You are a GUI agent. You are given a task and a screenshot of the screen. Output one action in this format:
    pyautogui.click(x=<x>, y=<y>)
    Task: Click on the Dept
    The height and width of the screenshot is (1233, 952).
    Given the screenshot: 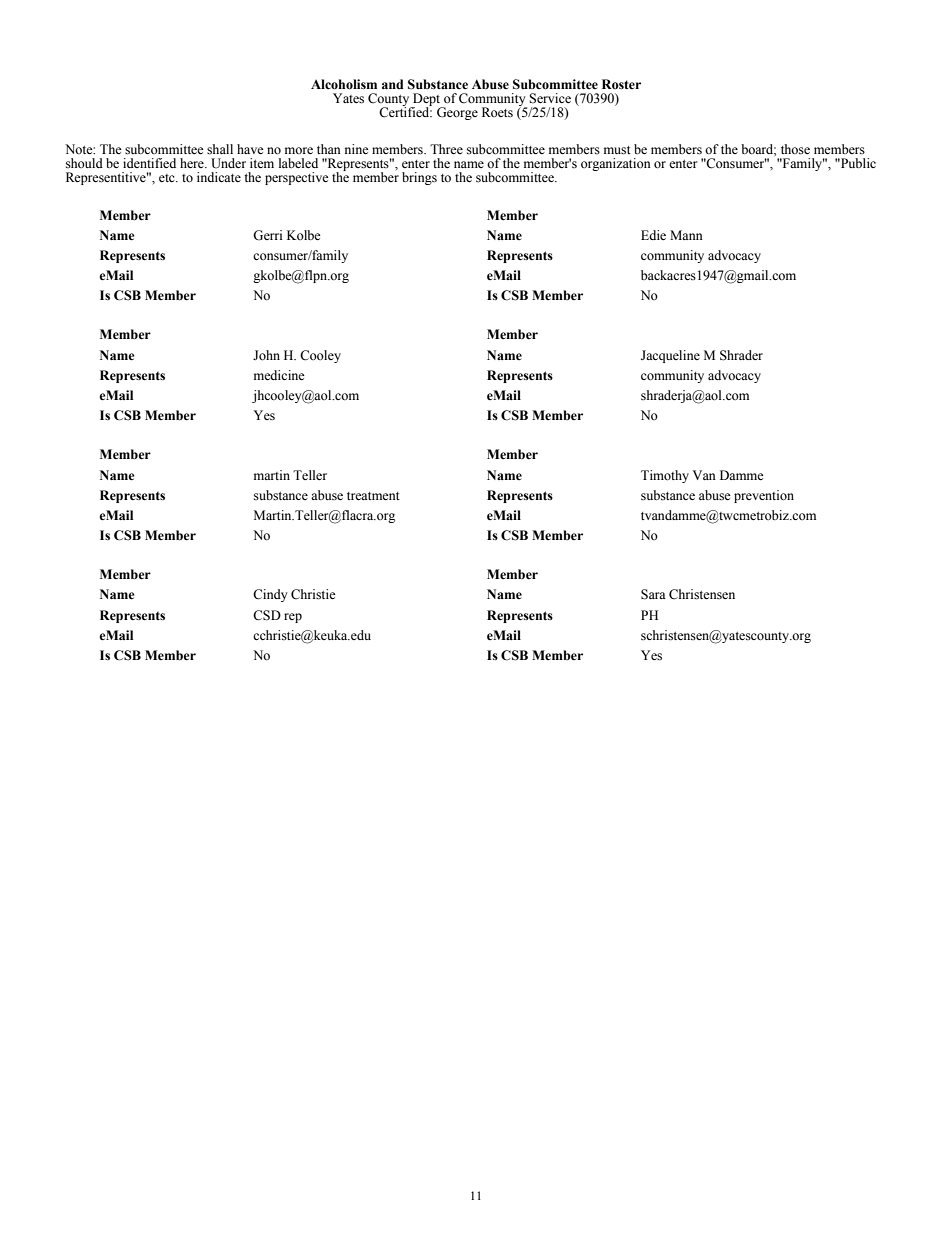 What is the action you would take?
    pyautogui.click(x=427, y=100)
